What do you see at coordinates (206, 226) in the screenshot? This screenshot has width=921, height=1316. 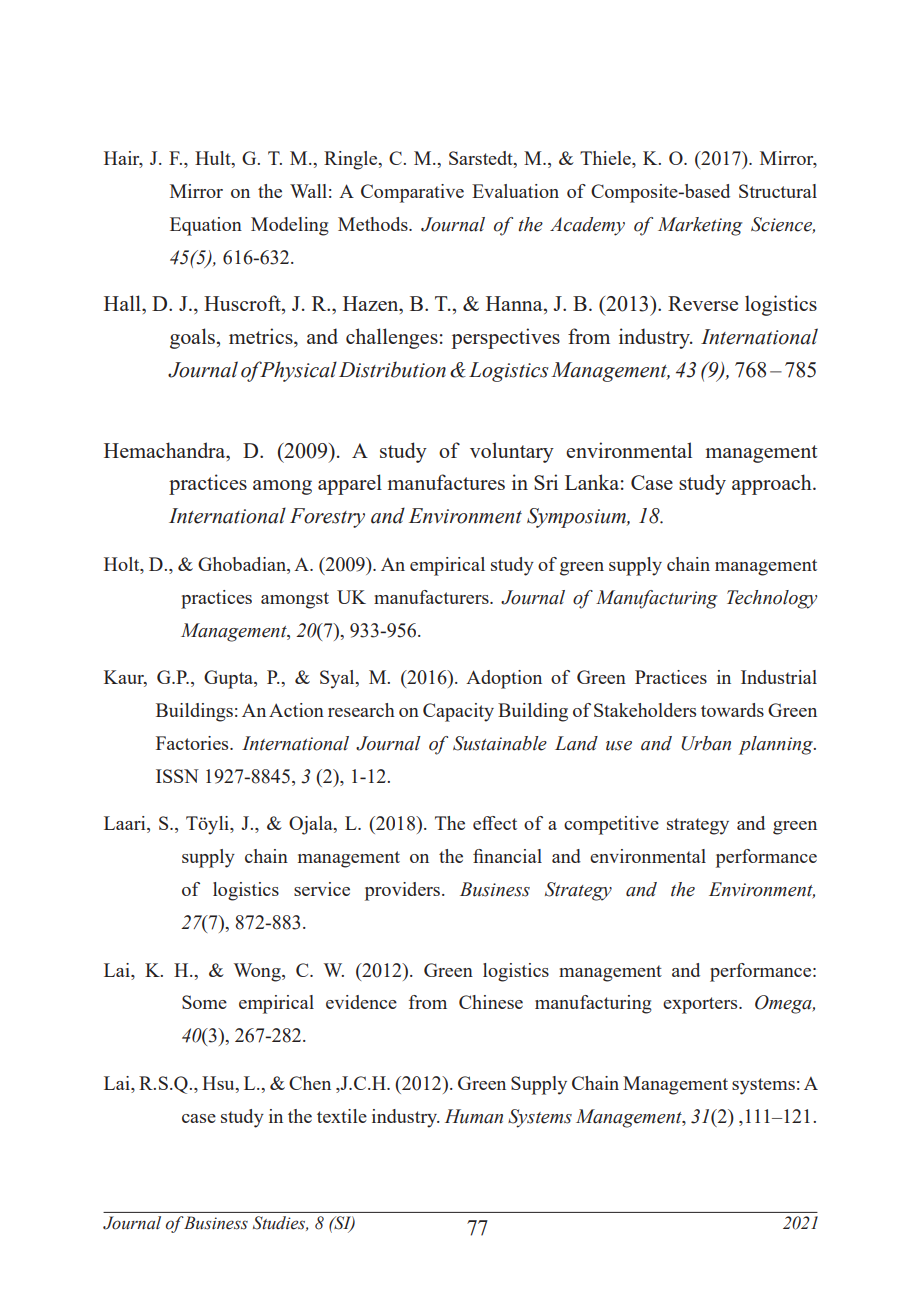 I see `Equation` at bounding box center [206, 226].
